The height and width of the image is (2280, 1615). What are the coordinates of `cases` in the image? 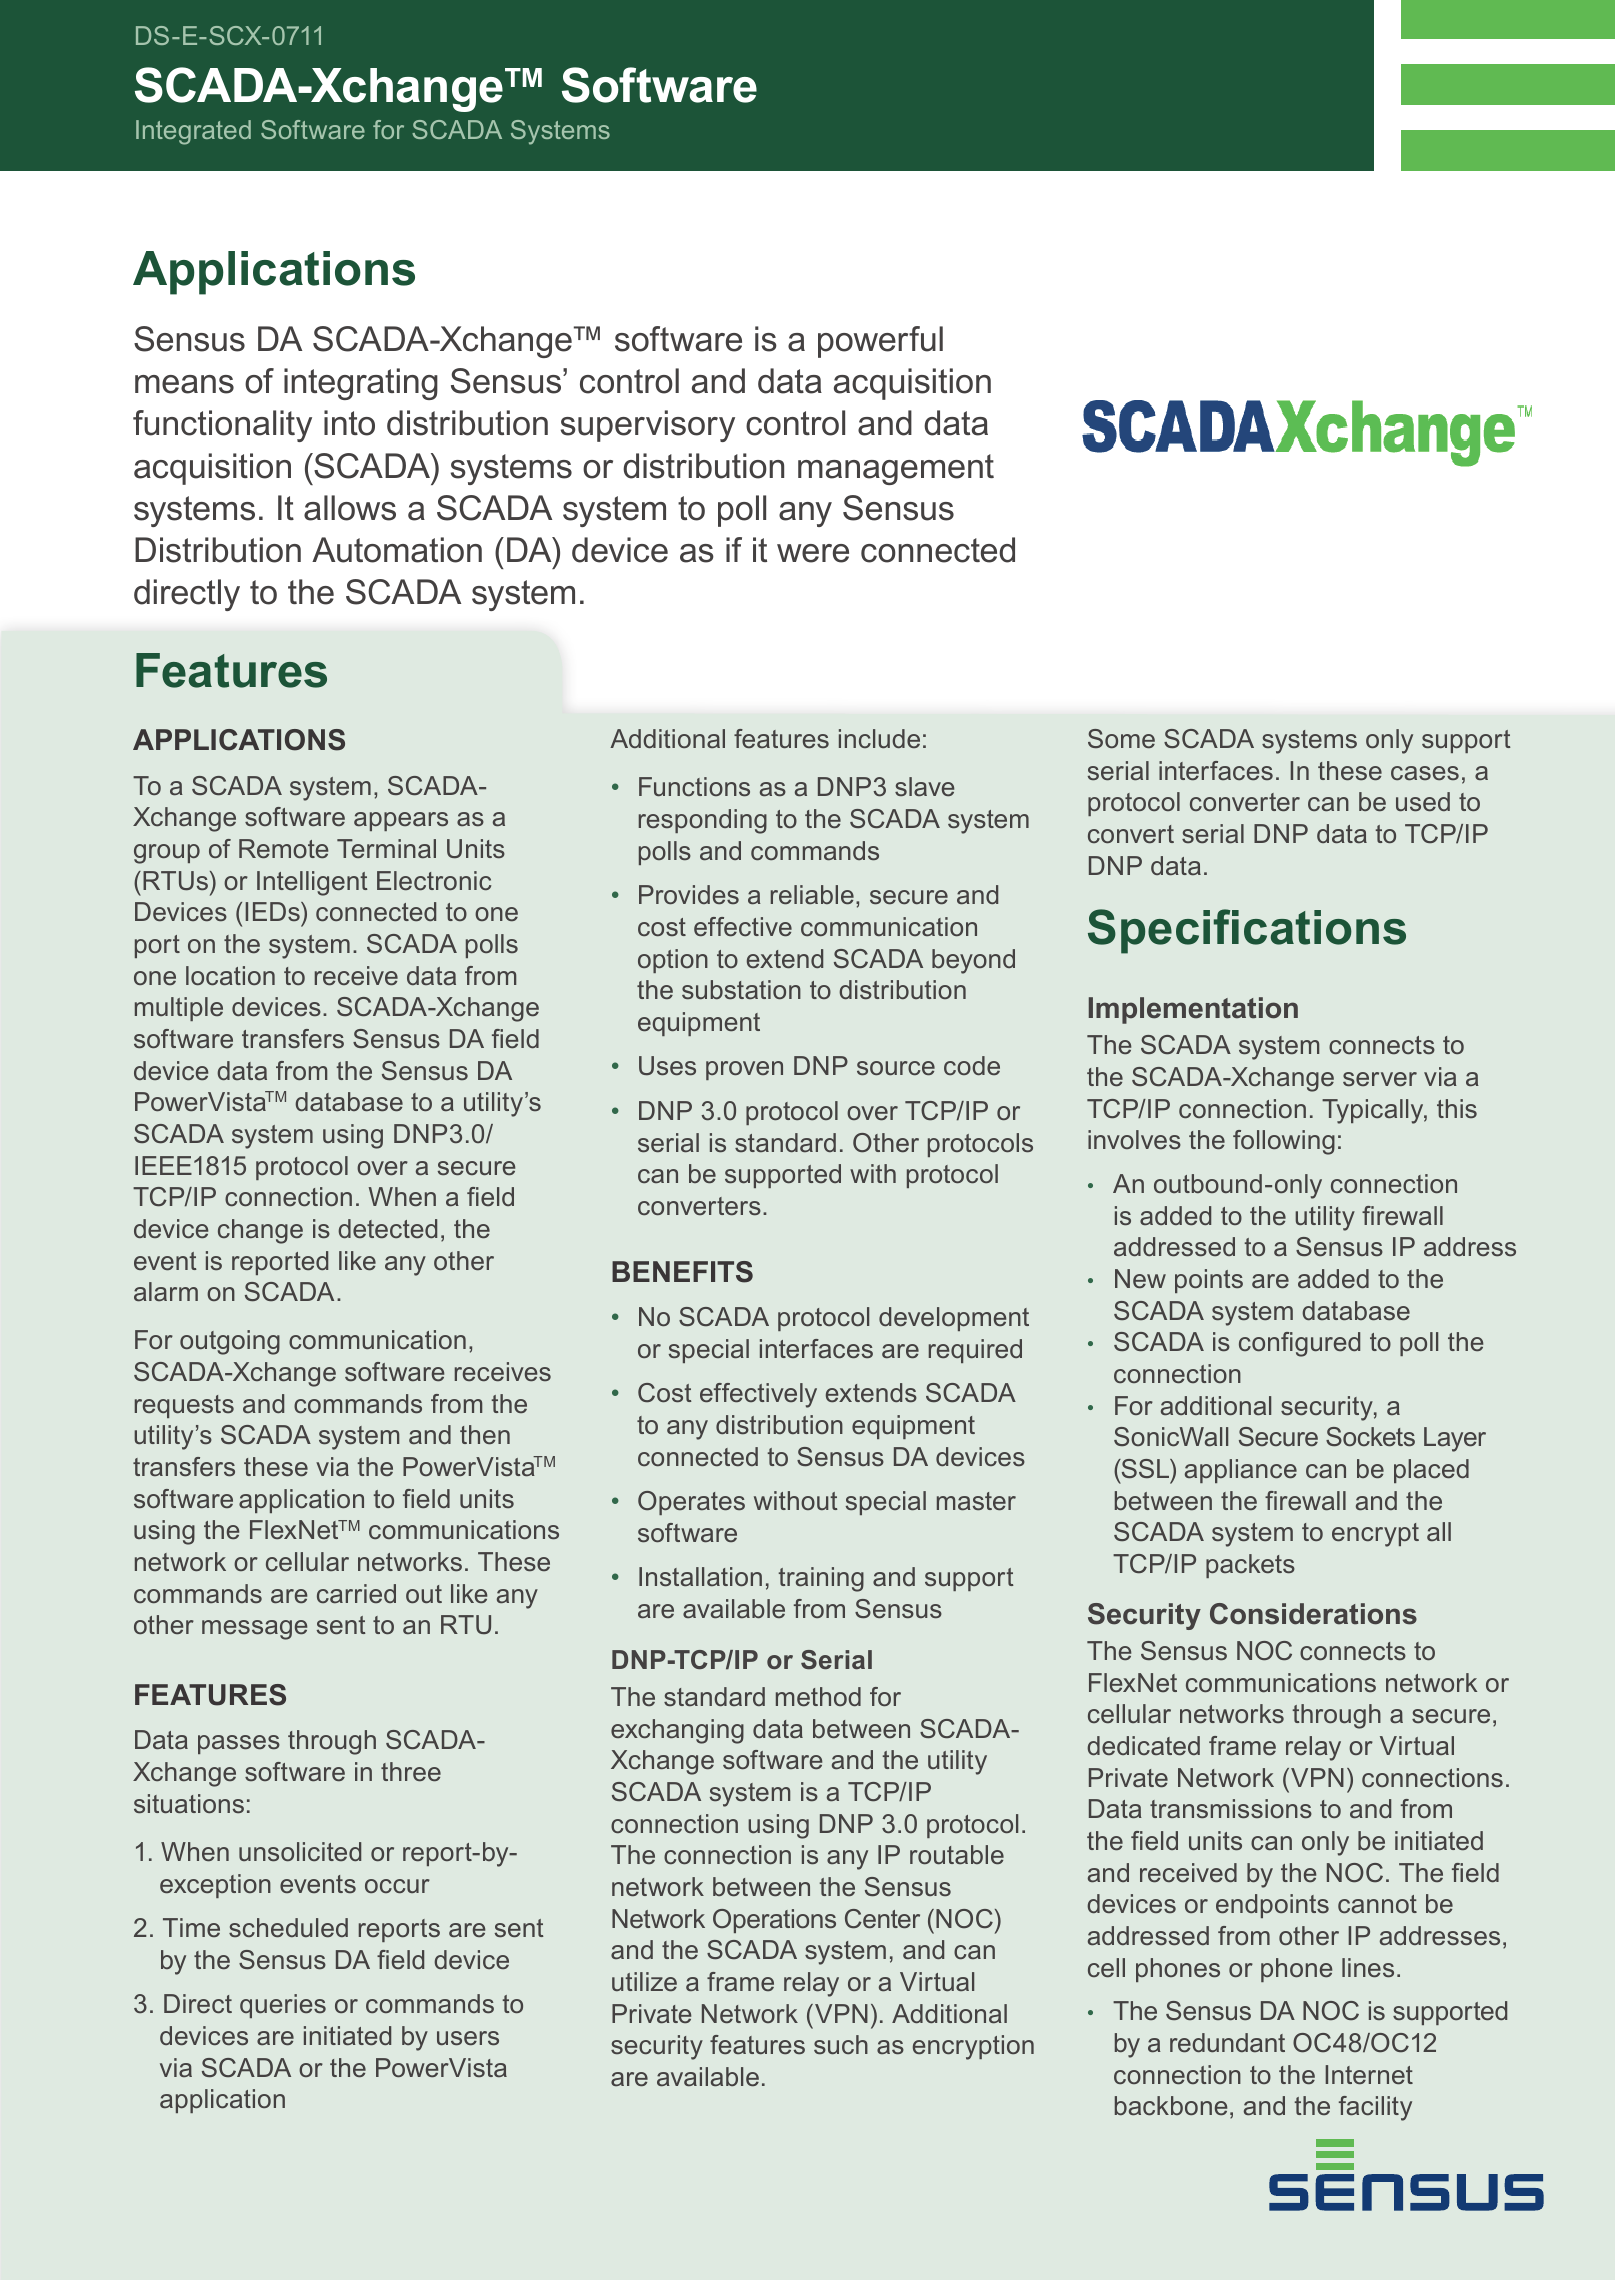 It's located at (1425, 773).
